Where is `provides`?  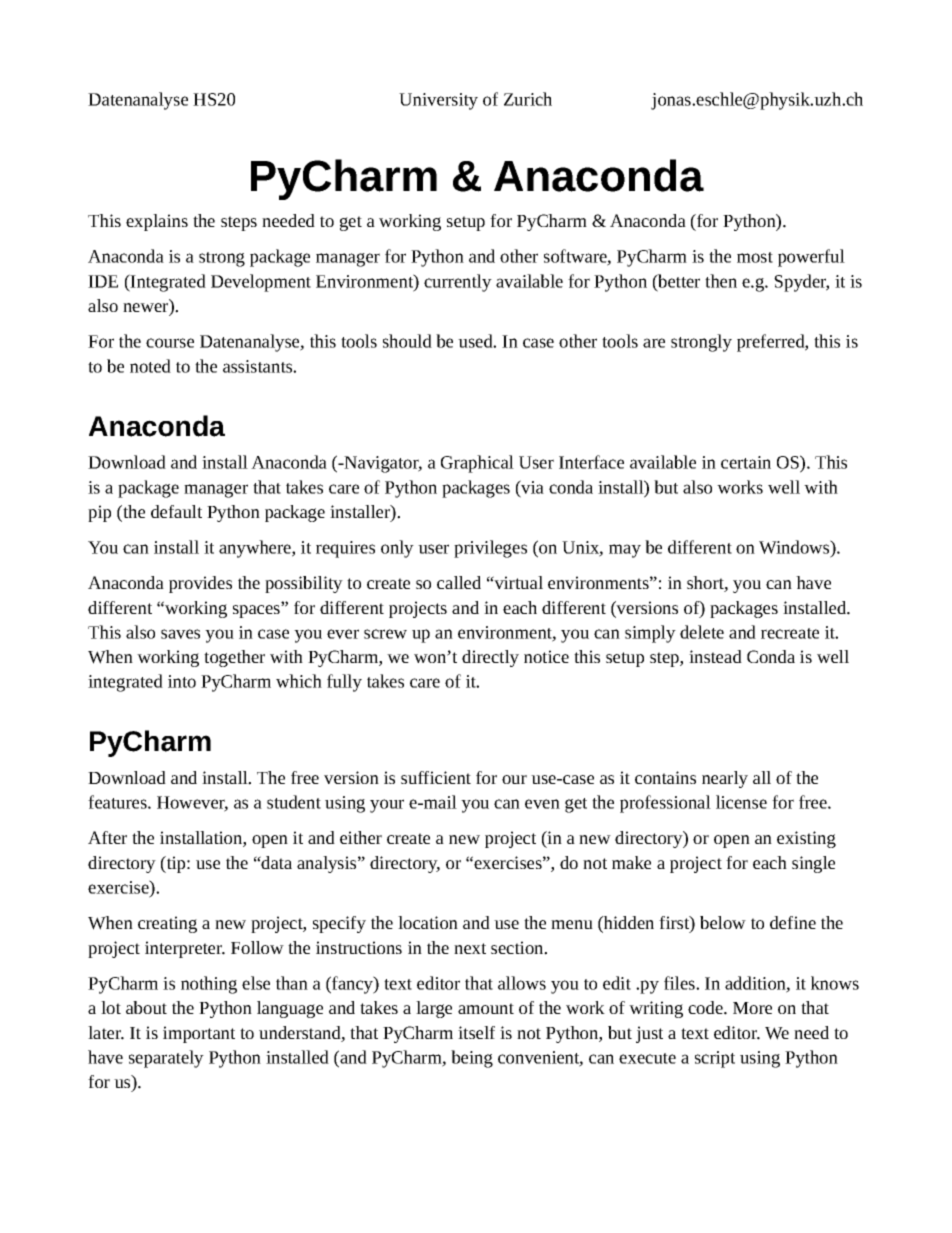
provides is located at coordinates (200, 584).
